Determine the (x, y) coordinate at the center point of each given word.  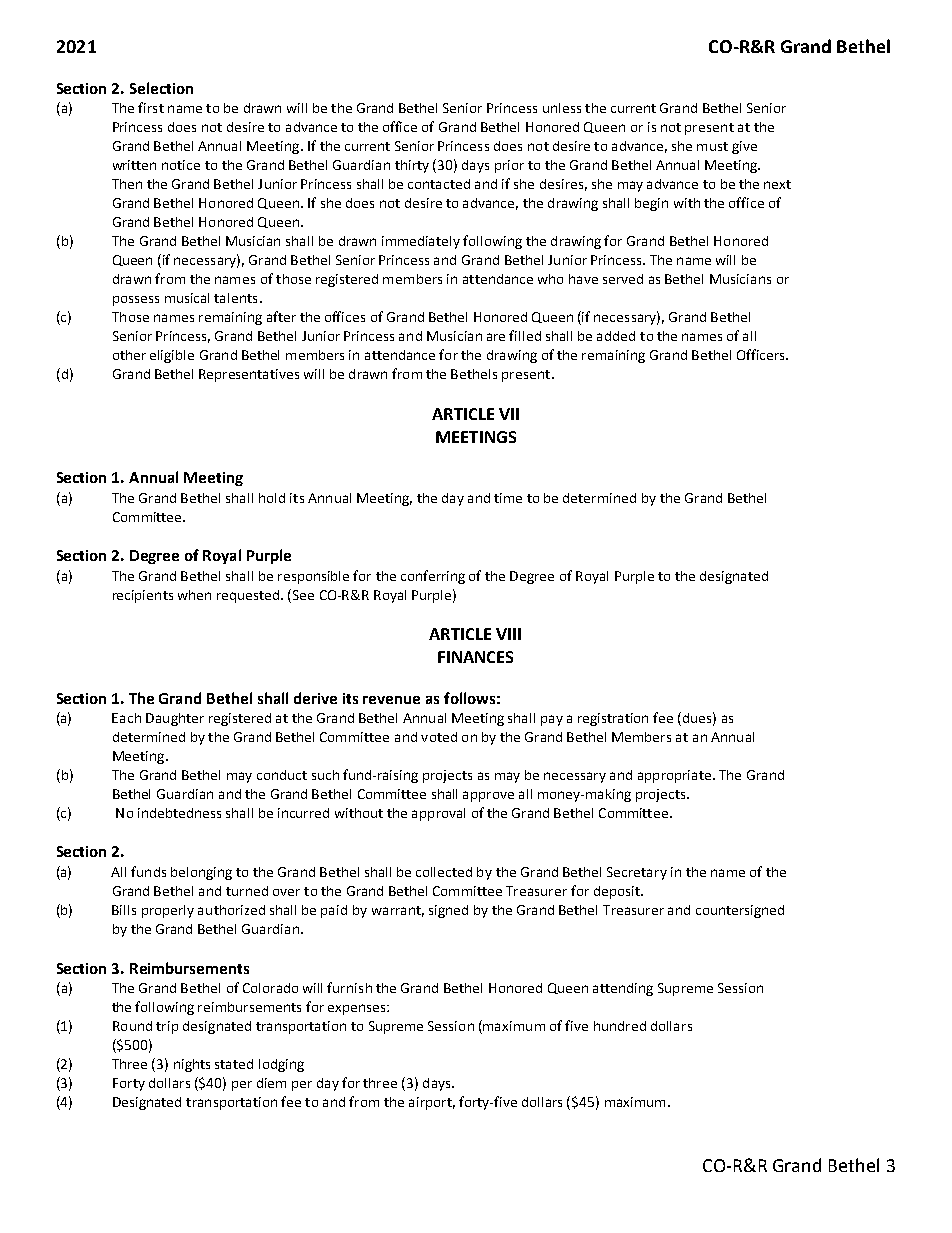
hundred (620, 1026)
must (712, 146)
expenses (358, 1009)
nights (192, 1065)
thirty (412, 166)
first (151, 107)
